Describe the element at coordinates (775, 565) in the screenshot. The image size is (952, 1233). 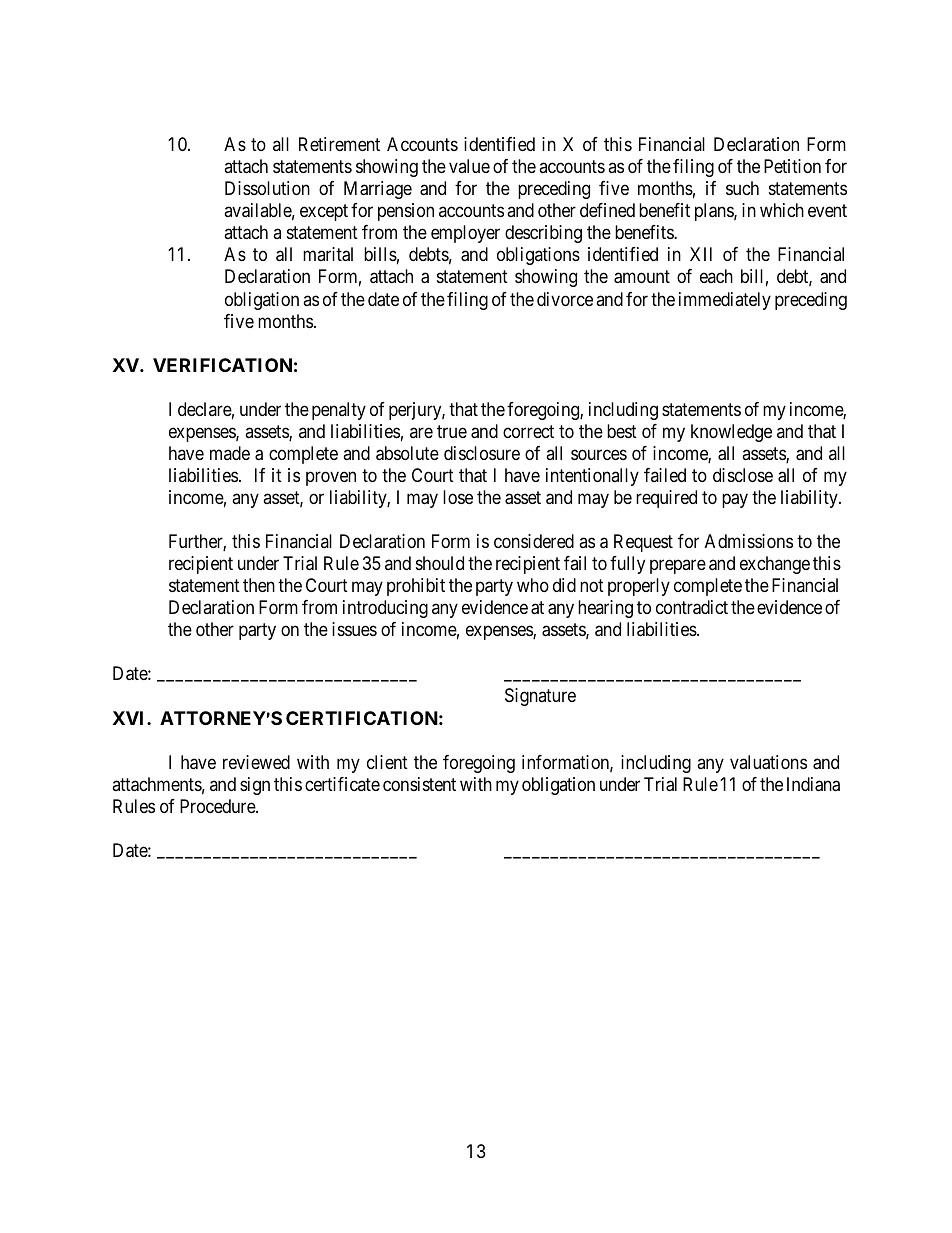
I see `exchange` at that location.
